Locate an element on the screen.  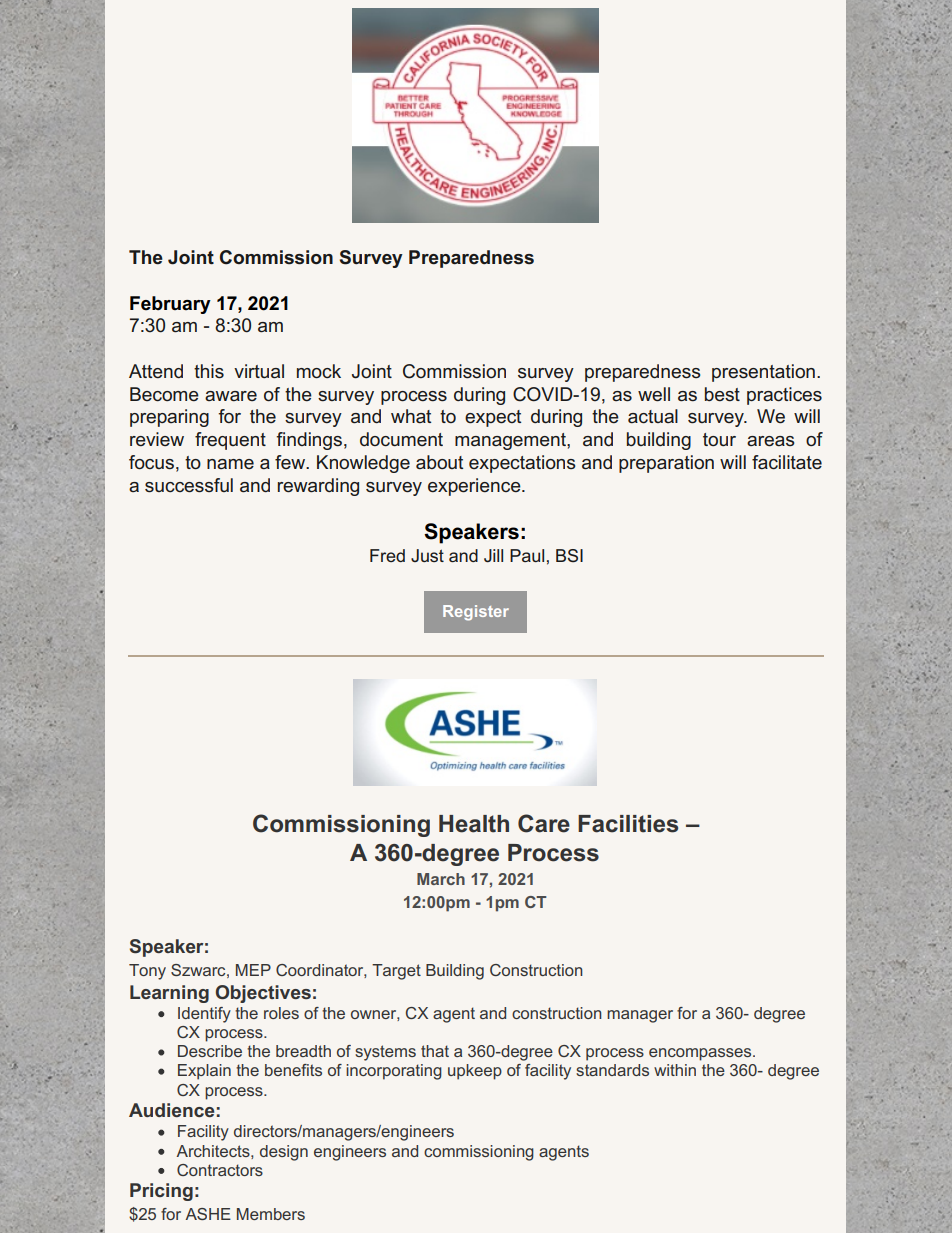
MEP is located at coordinates (253, 970).
